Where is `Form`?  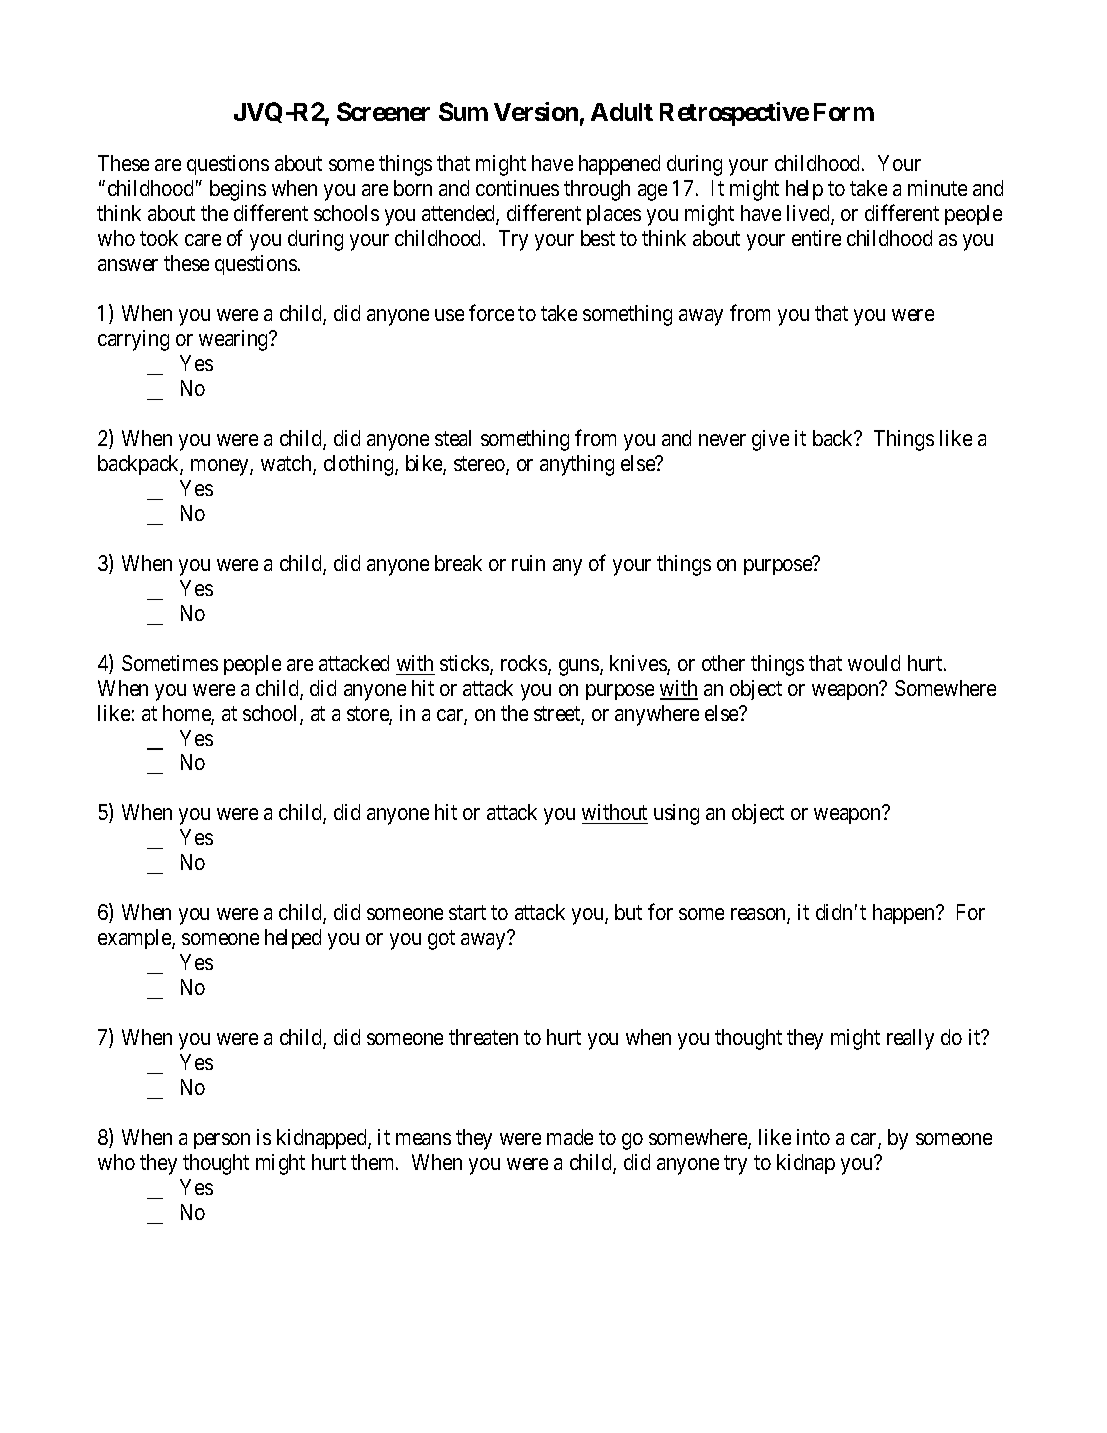 Form is located at coordinates (844, 112).
